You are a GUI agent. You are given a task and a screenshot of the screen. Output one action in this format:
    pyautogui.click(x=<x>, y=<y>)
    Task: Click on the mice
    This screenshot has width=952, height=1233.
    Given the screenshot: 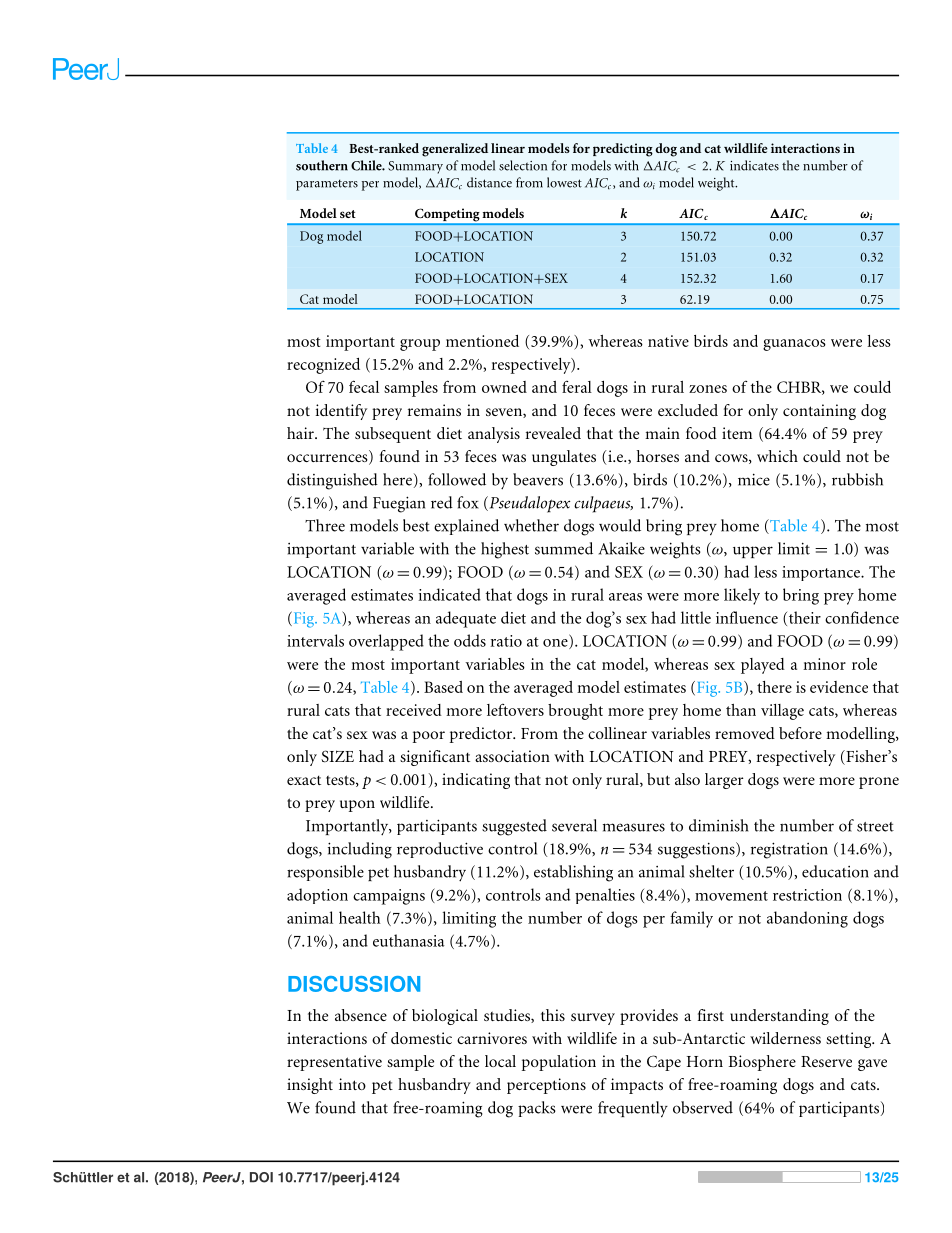 What is the action you would take?
    pyautogui.click(x=754, y=479)
